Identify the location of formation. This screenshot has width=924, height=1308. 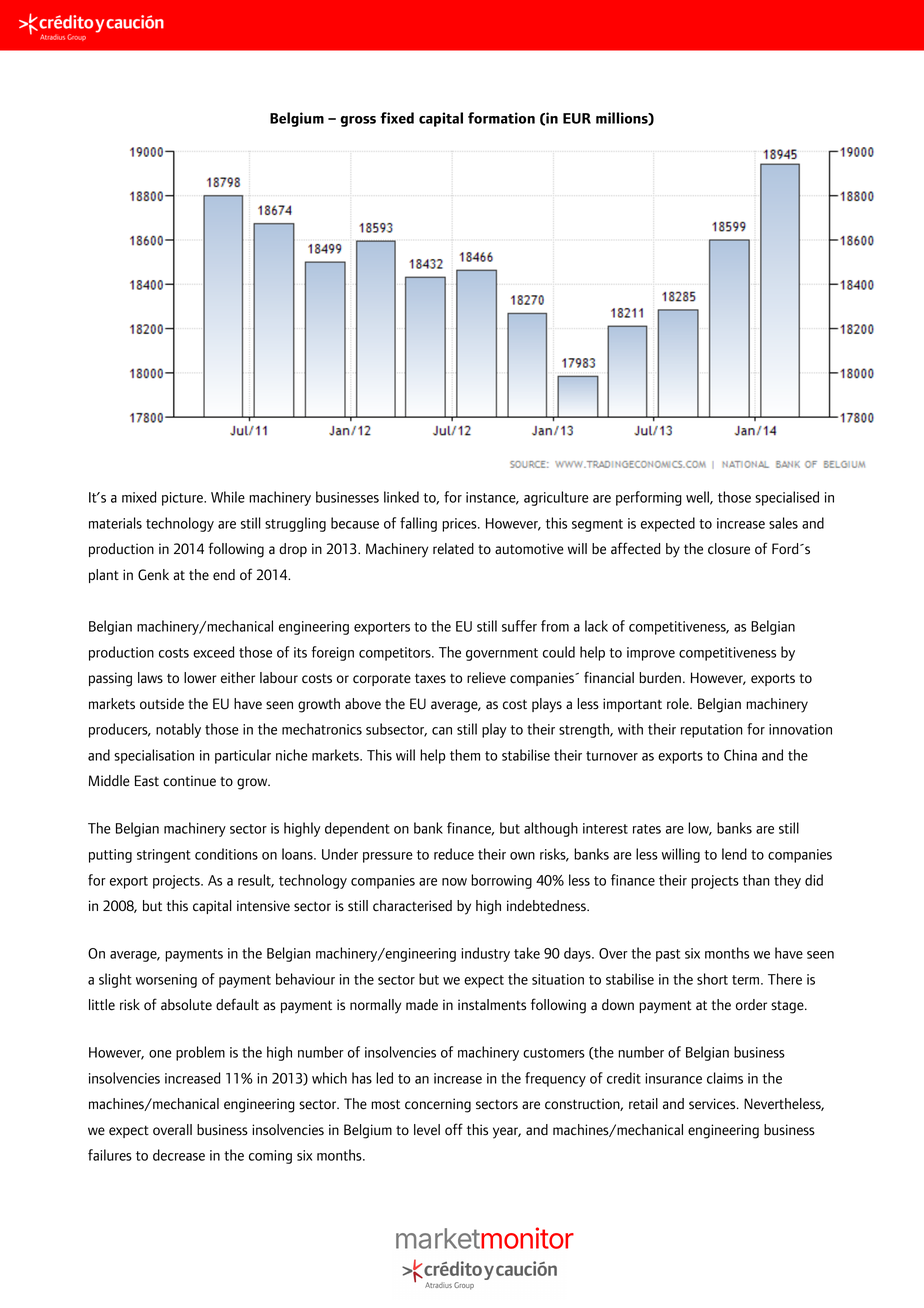
(501, 118).
